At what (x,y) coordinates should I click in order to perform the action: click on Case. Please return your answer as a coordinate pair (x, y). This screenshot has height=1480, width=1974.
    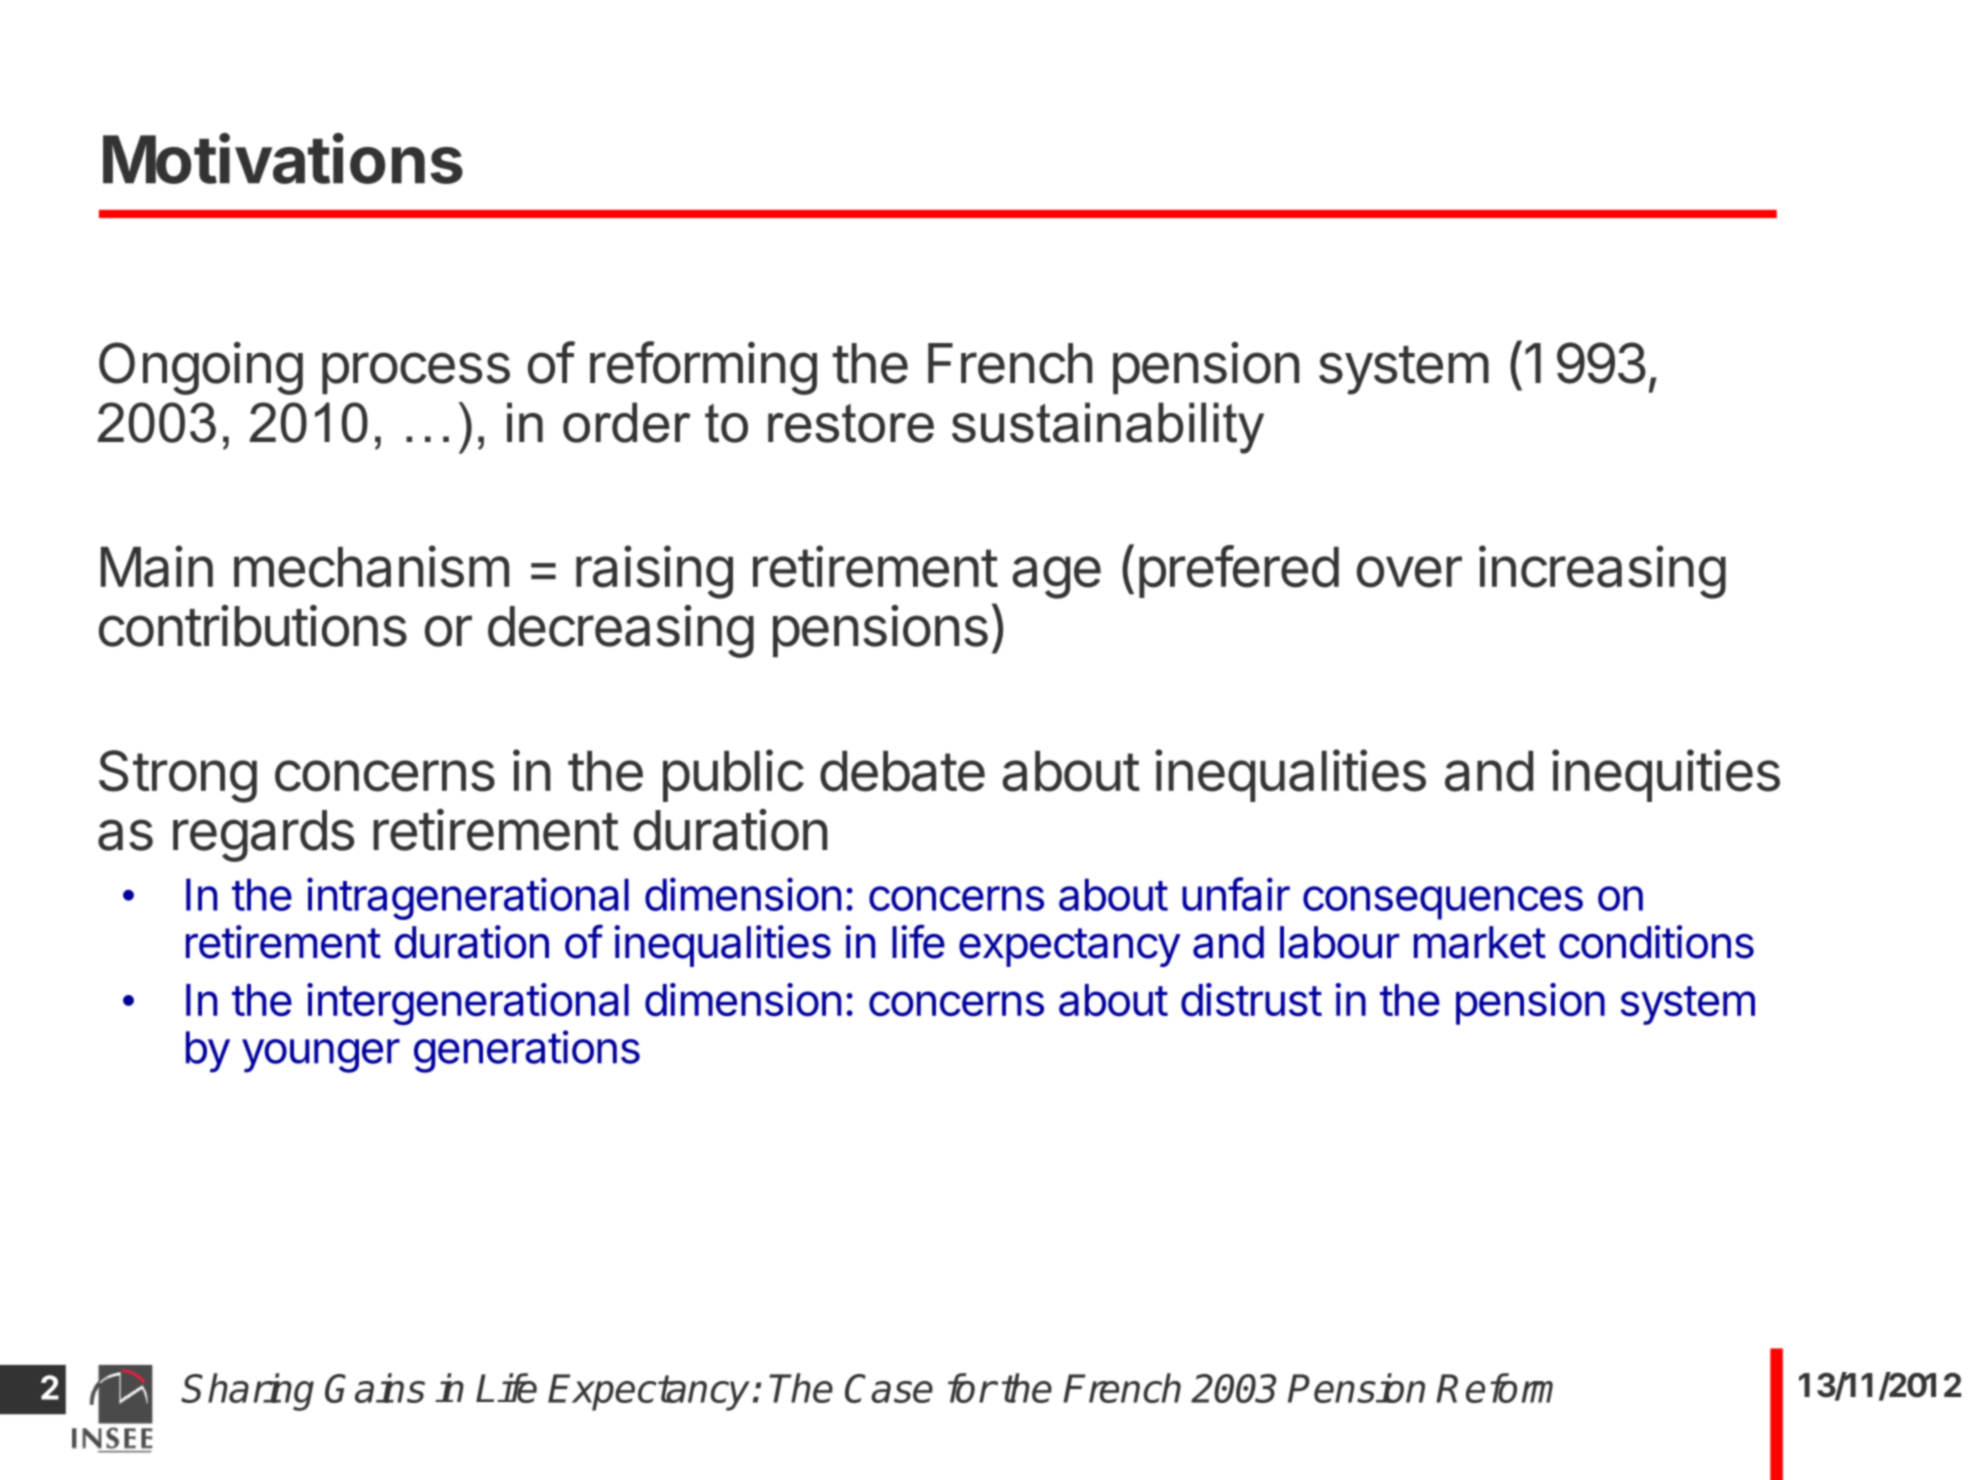
    Looking at the image, I should click on (889, 1388).
